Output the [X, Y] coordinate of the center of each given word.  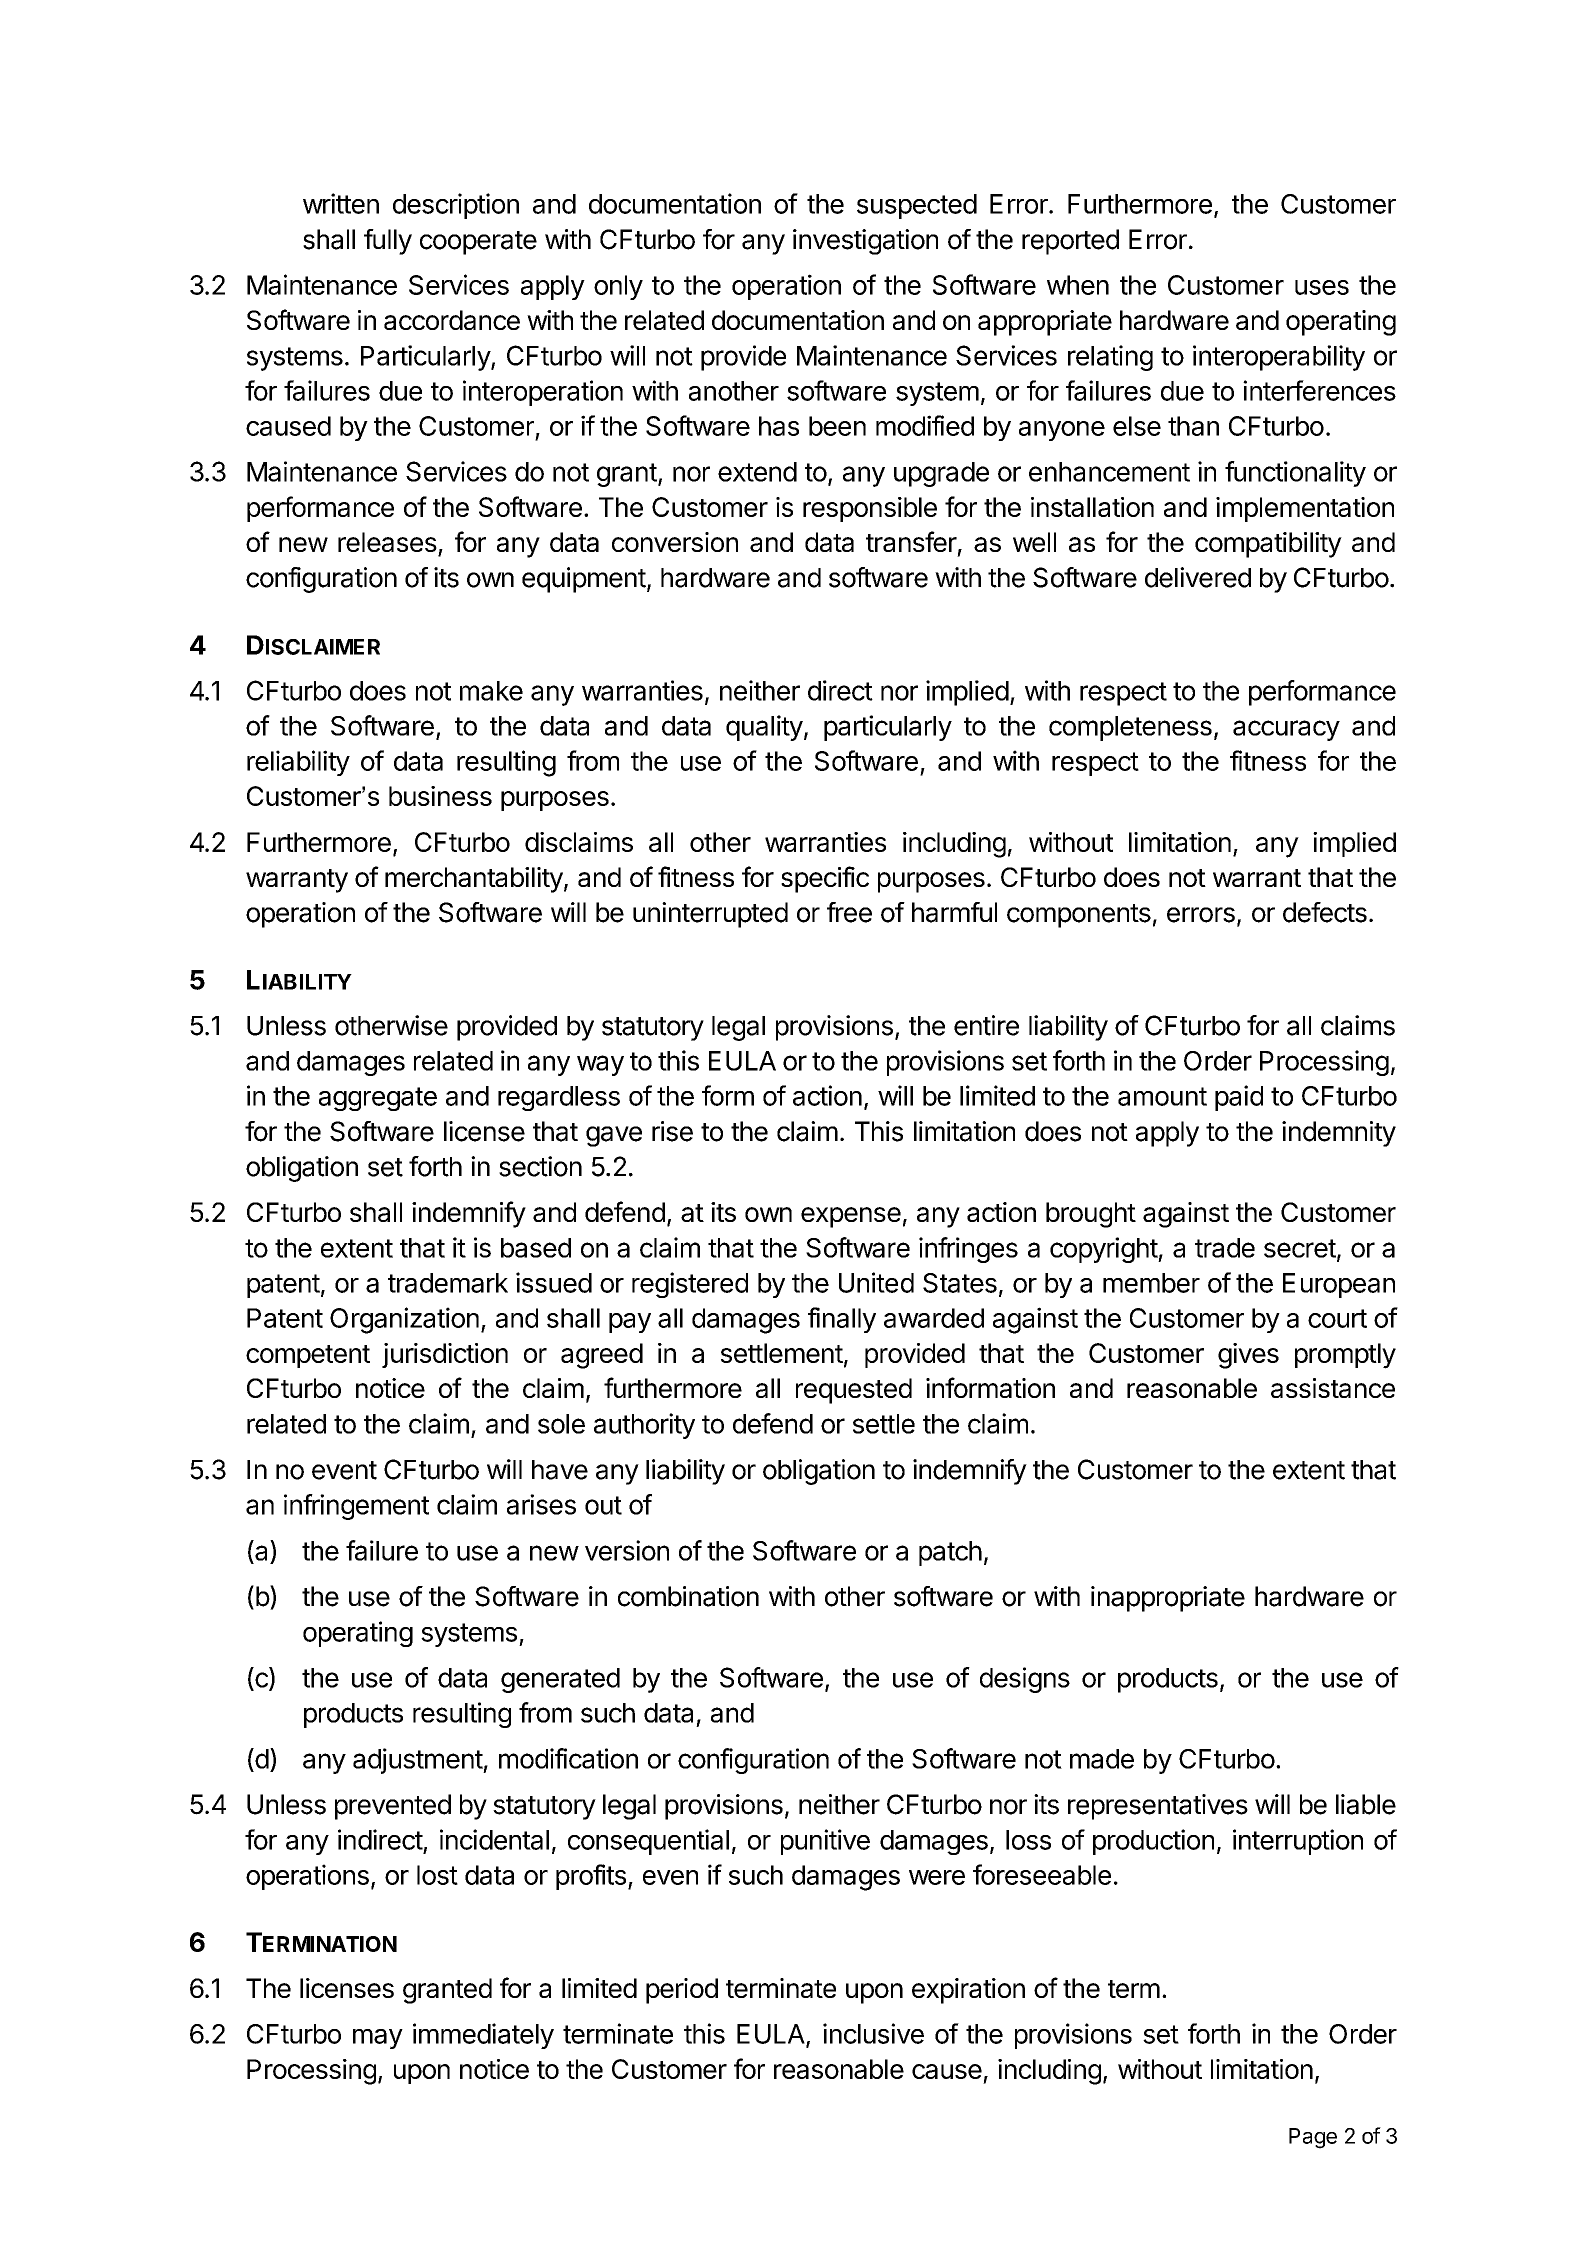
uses [1322, 287]
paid [1239, 1098]
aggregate [378, 1099]
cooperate [478, 243]
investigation [865, 242]
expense [851, 1217]
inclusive [873, 2033]
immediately [483, 2036]
